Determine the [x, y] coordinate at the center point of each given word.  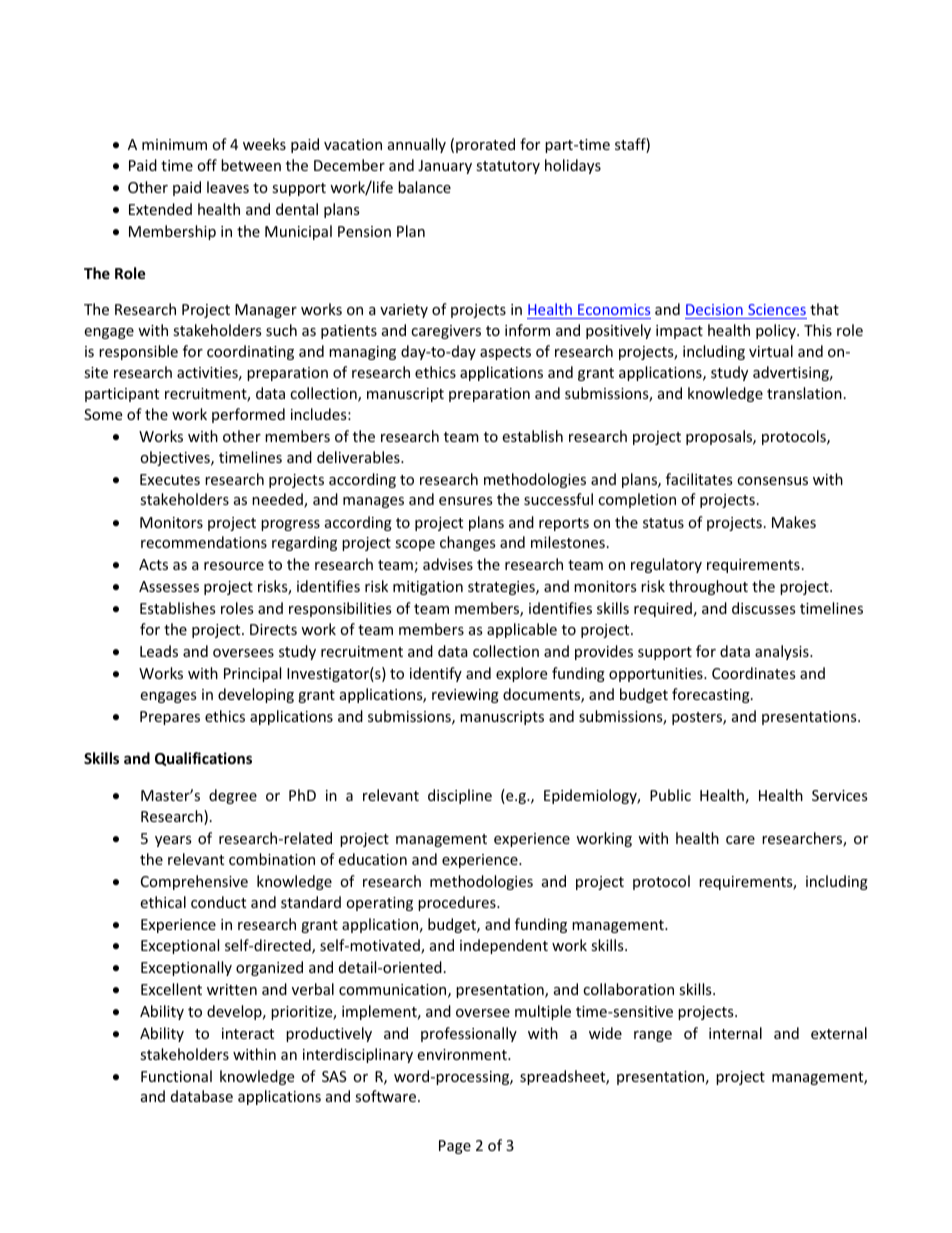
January [445, 167]
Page [455, 1147]
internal [735, 1033]
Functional [176, 1076]
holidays [573, 166]
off [207, 165]
